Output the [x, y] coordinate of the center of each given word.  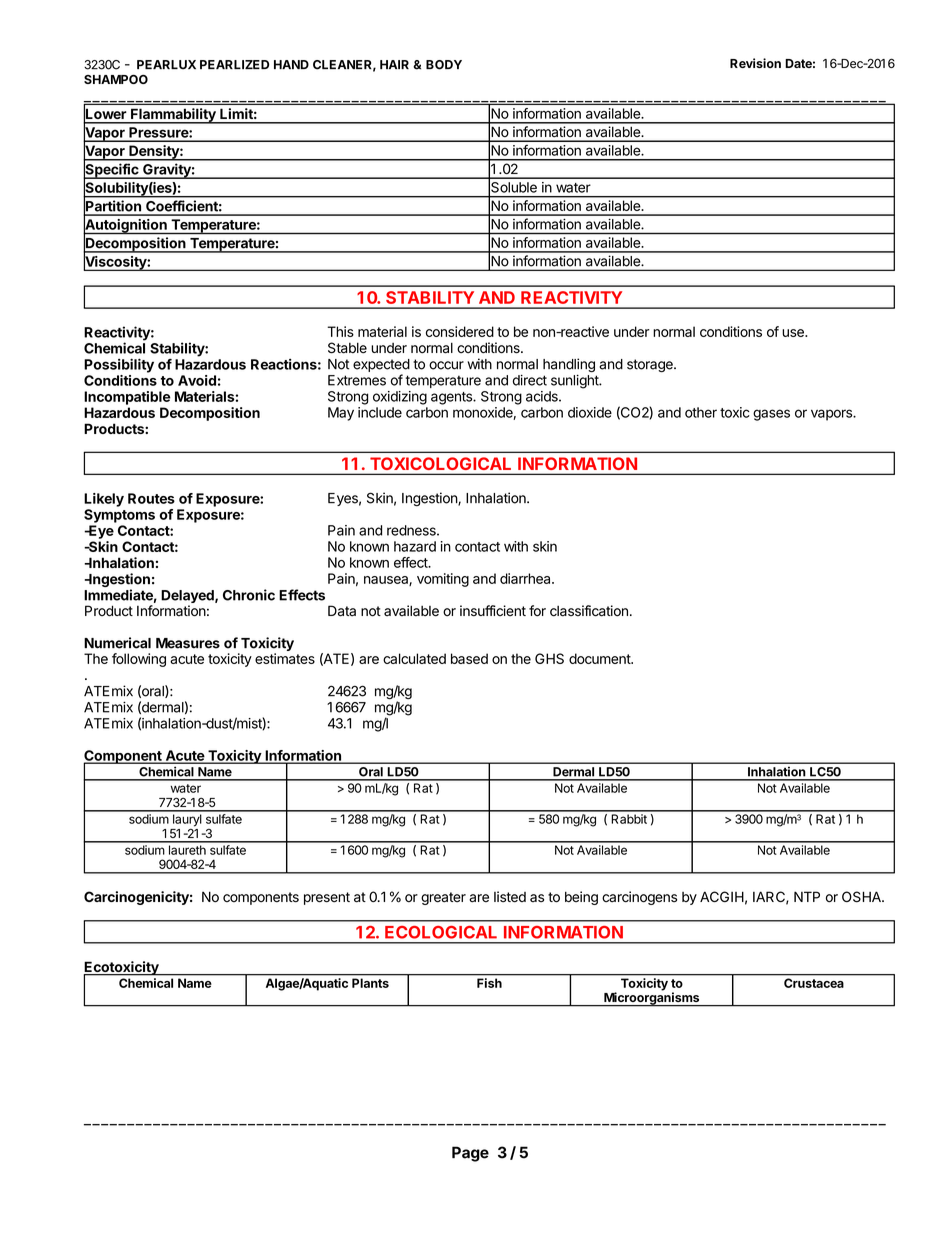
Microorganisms [652, 999]
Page [470, 1154]
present [327, 898]
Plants [370, 983]
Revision [755, 63]
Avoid [197, 380]
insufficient [493, 610]
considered [460, 331]
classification [589, 611]
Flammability [173, 116]
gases [771, 415]
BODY [444, 65]
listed [510, 897]
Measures [188, 643]
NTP [807, 896]
